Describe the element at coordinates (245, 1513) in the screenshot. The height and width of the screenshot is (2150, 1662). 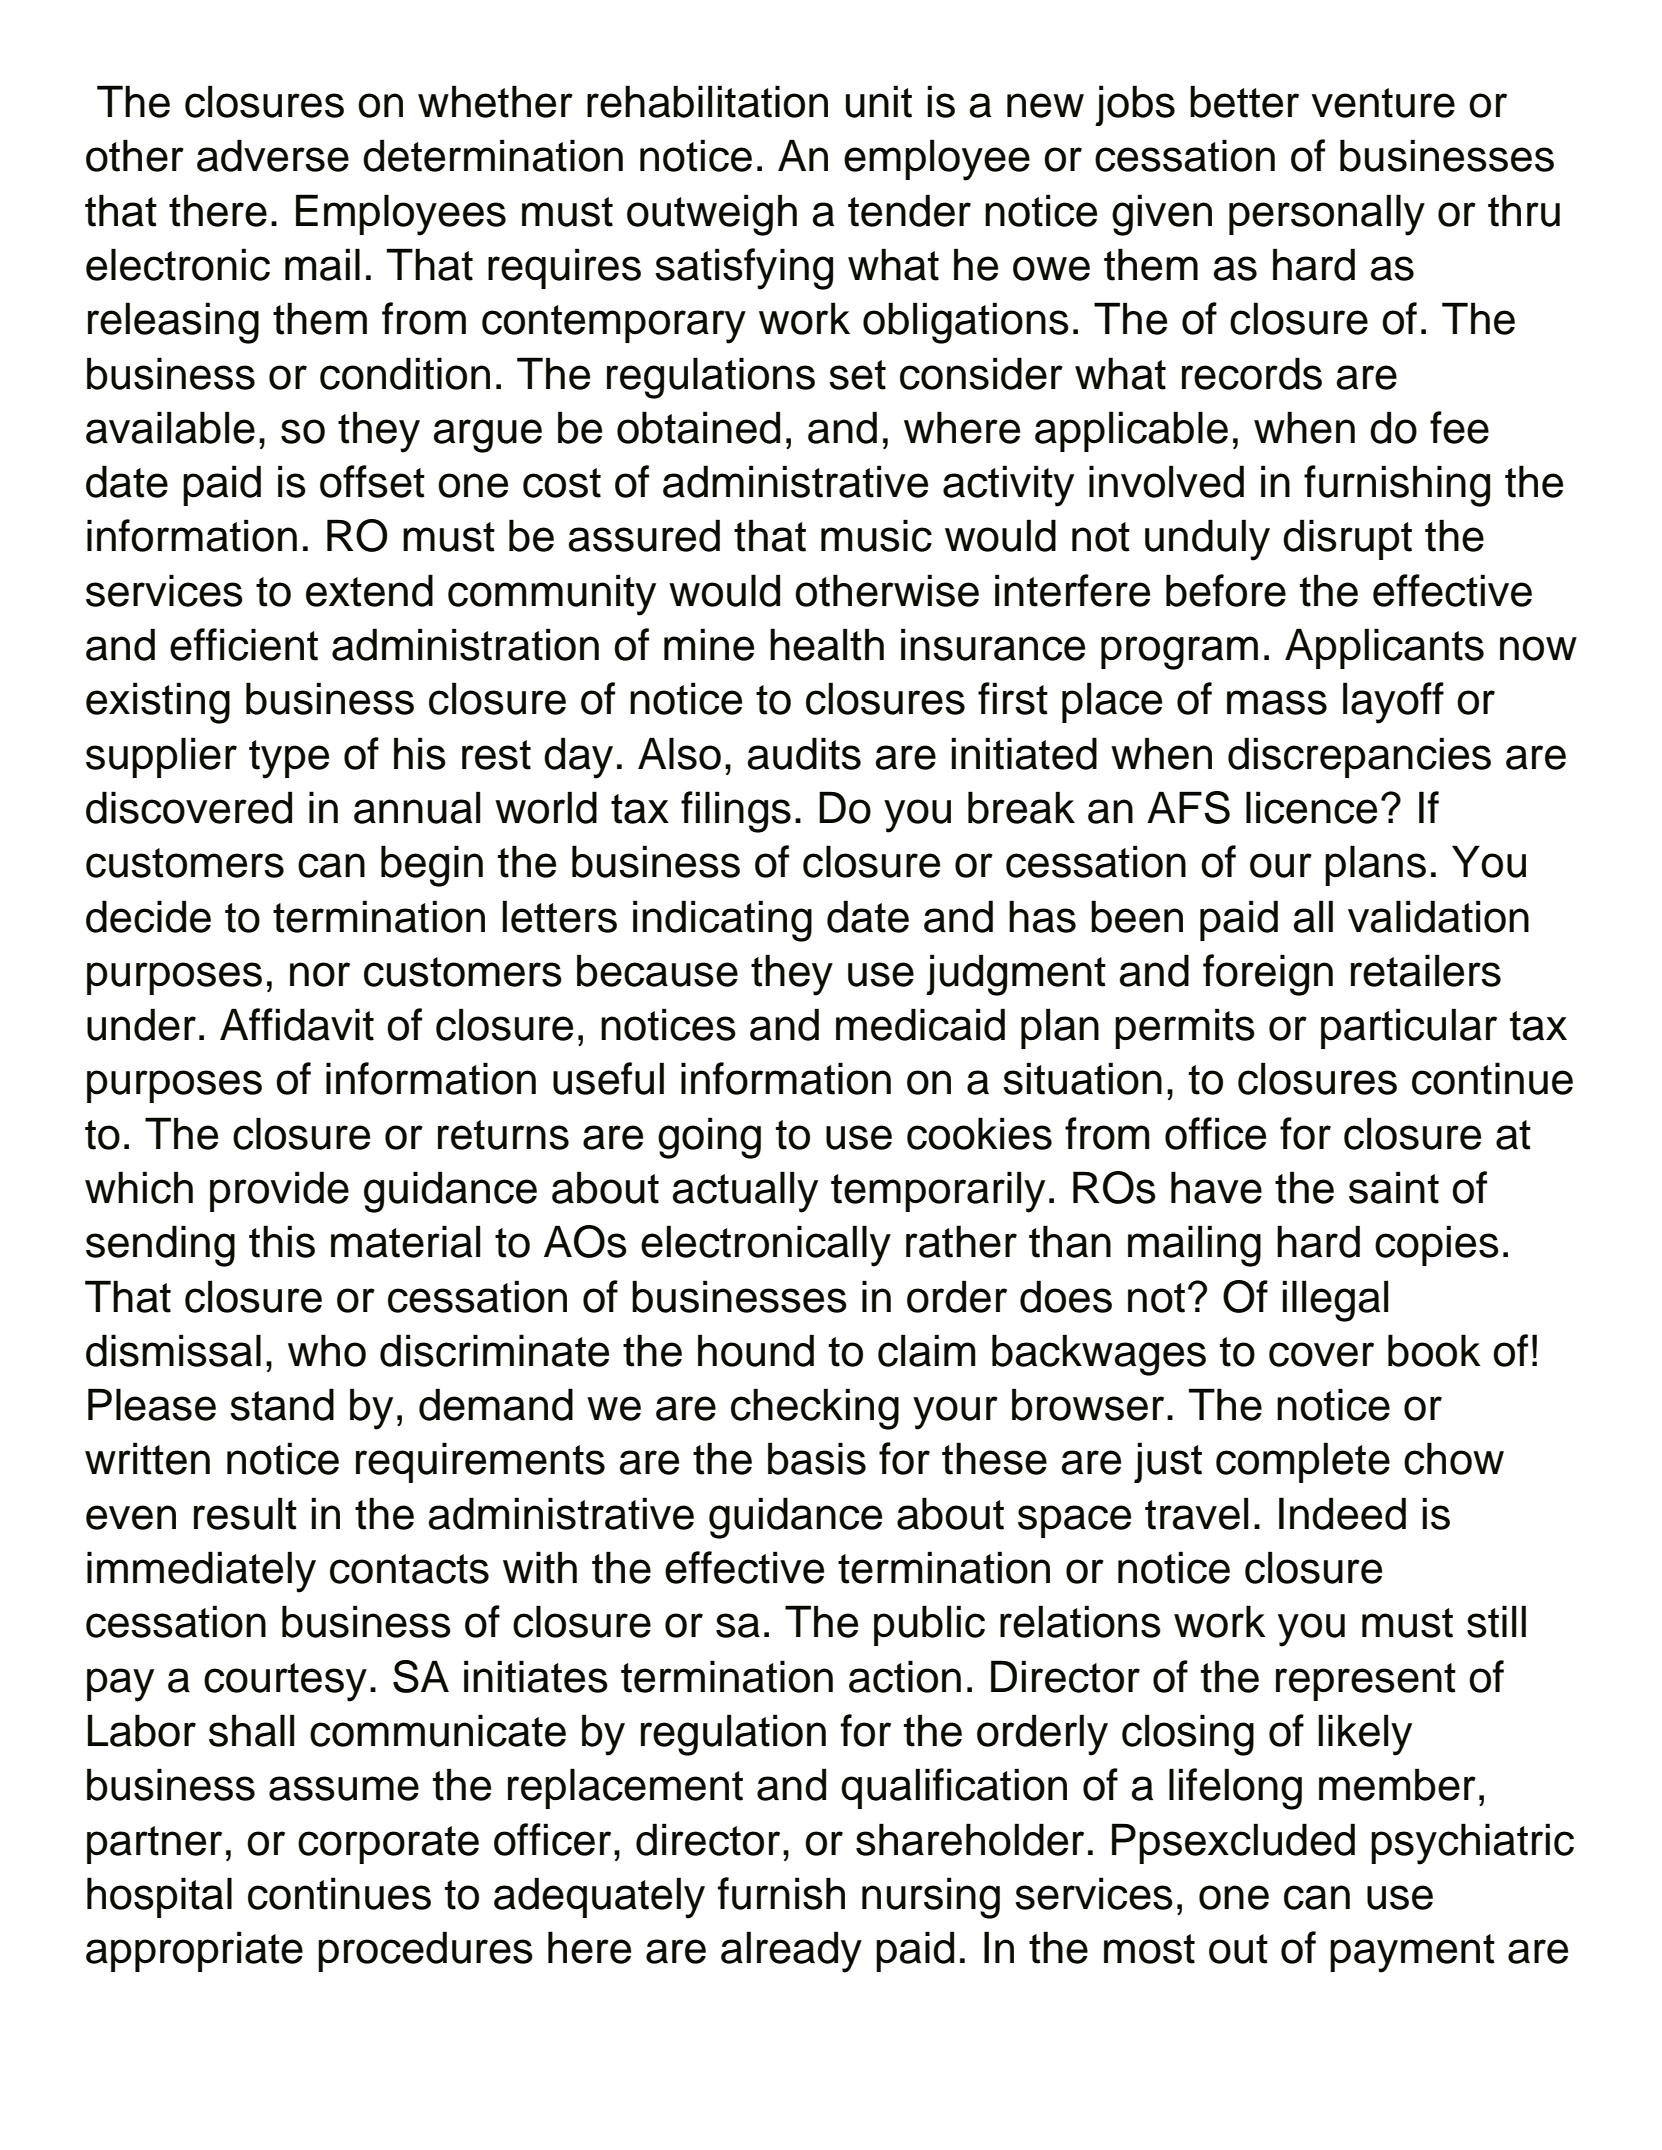
I see `result` at that location.
